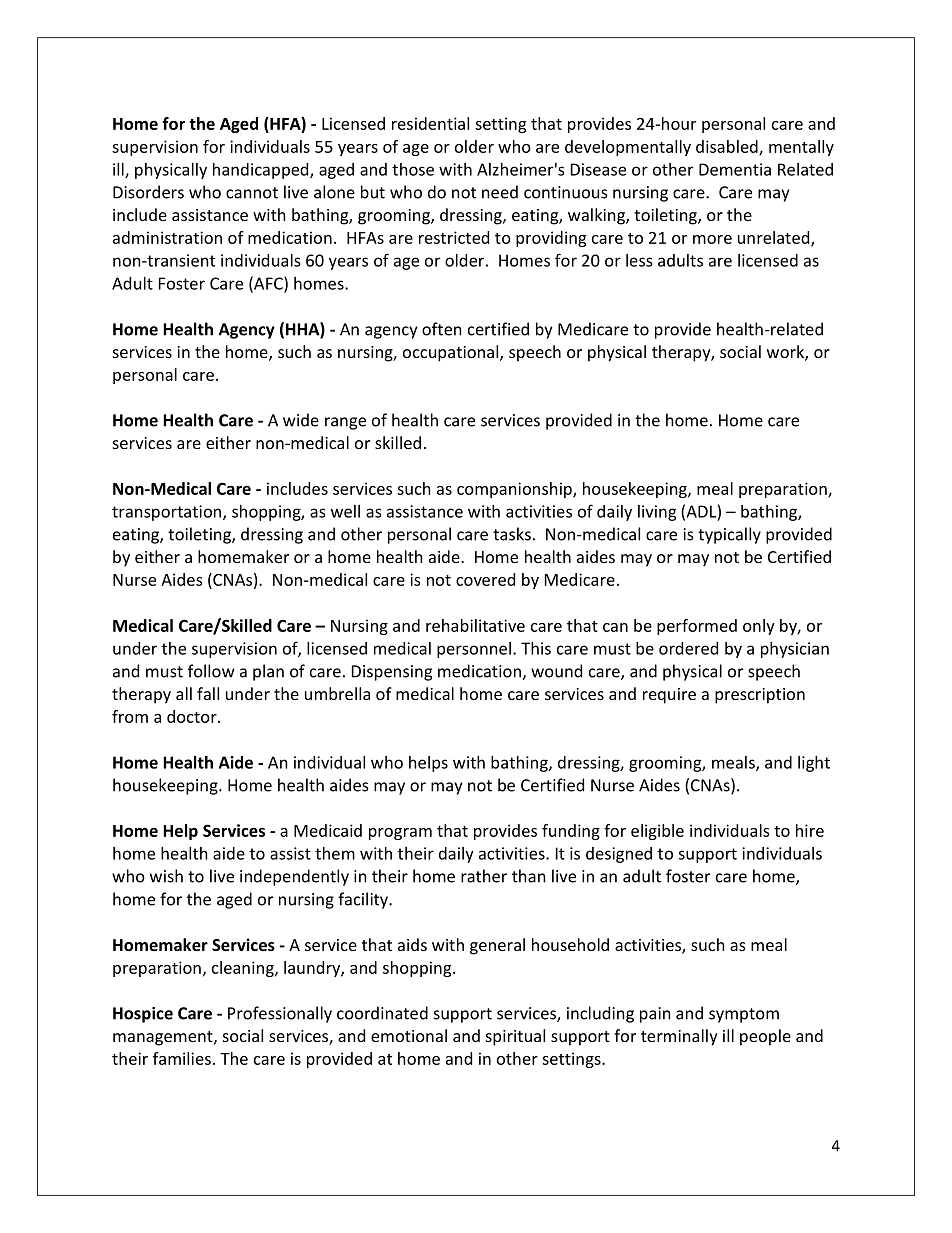 Image resolution: width=952 pixels, height=1233 pixels. Describe the element at coordinates (301, 420) in the screenshot. I see `wide` at that location.
